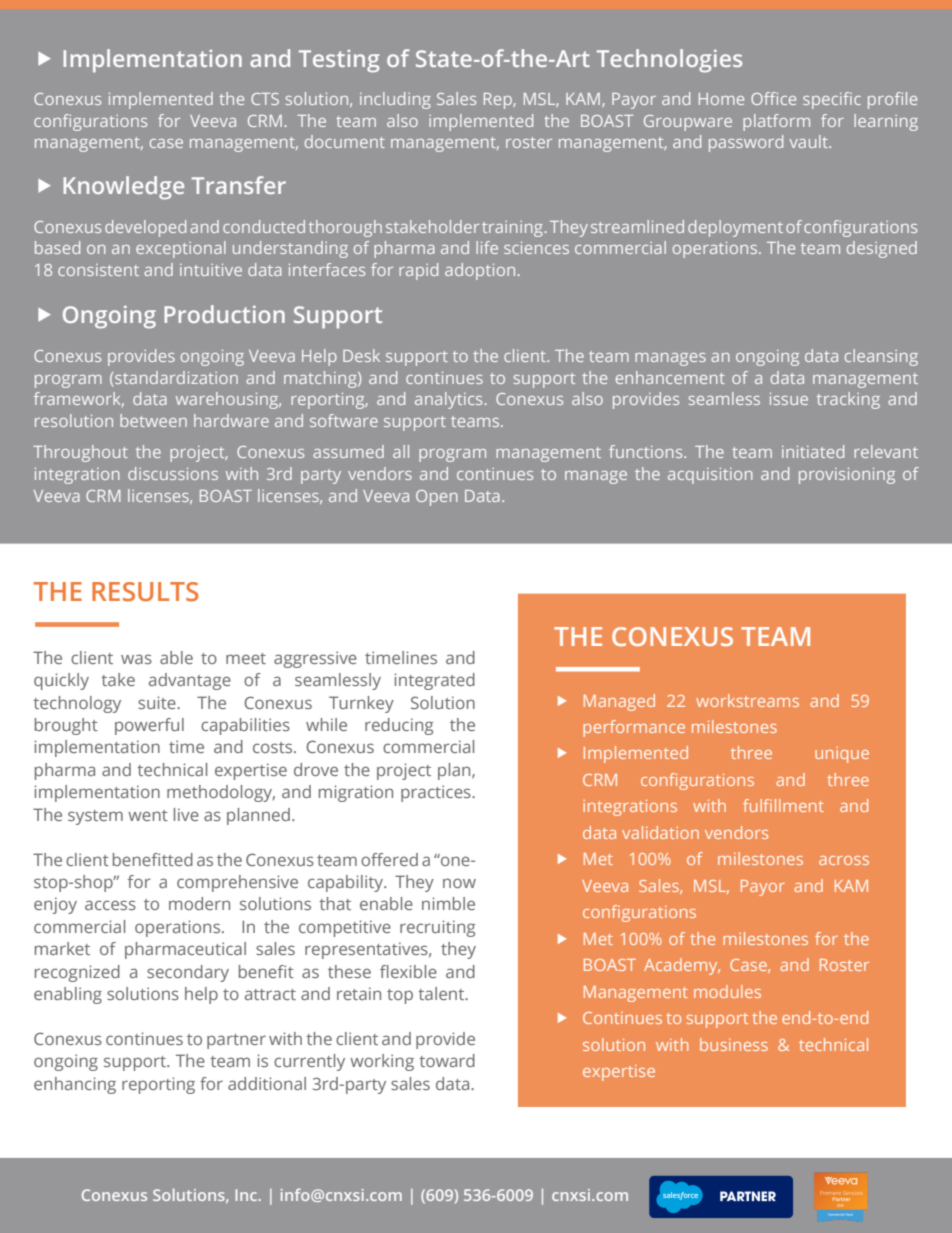  I want to click on CTS, so click(265, 99).
